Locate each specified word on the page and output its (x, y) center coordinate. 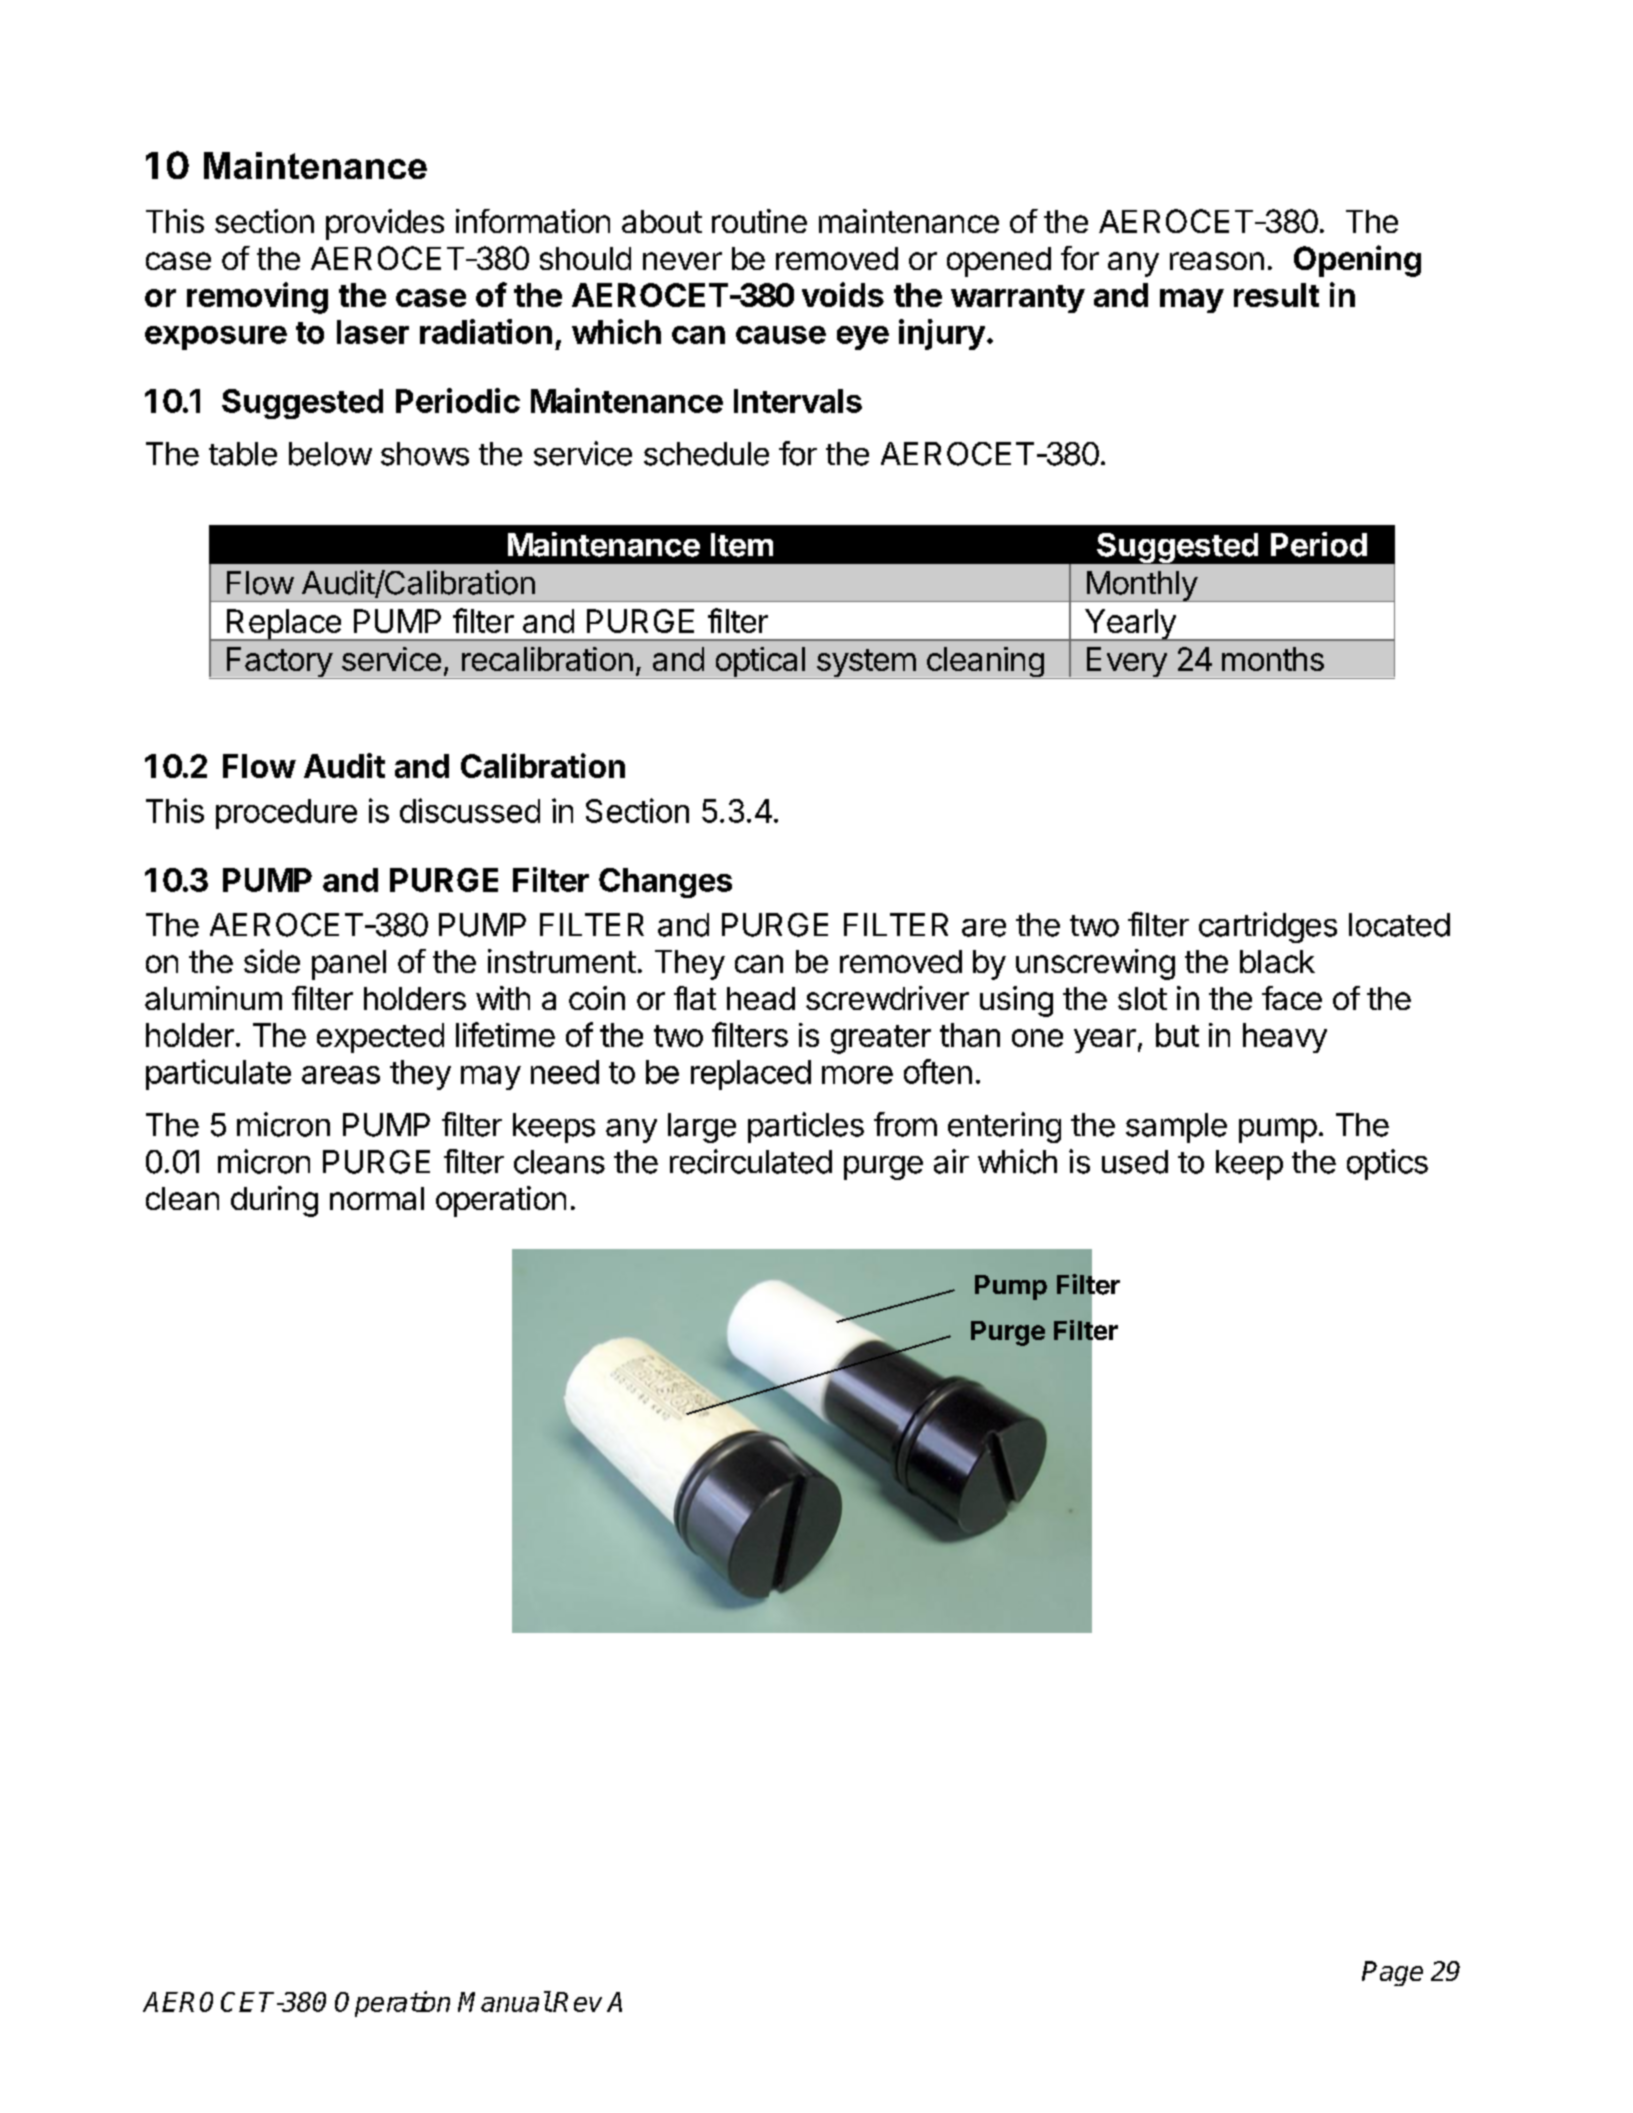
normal (377, 1198)
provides (385, 224)
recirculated (751, 1161)
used (1135, 1162)
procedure (286, 814)
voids (843, 294)
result (1276, 295)
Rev (577, 2002)
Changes (665, 883)
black (1277, 961)
